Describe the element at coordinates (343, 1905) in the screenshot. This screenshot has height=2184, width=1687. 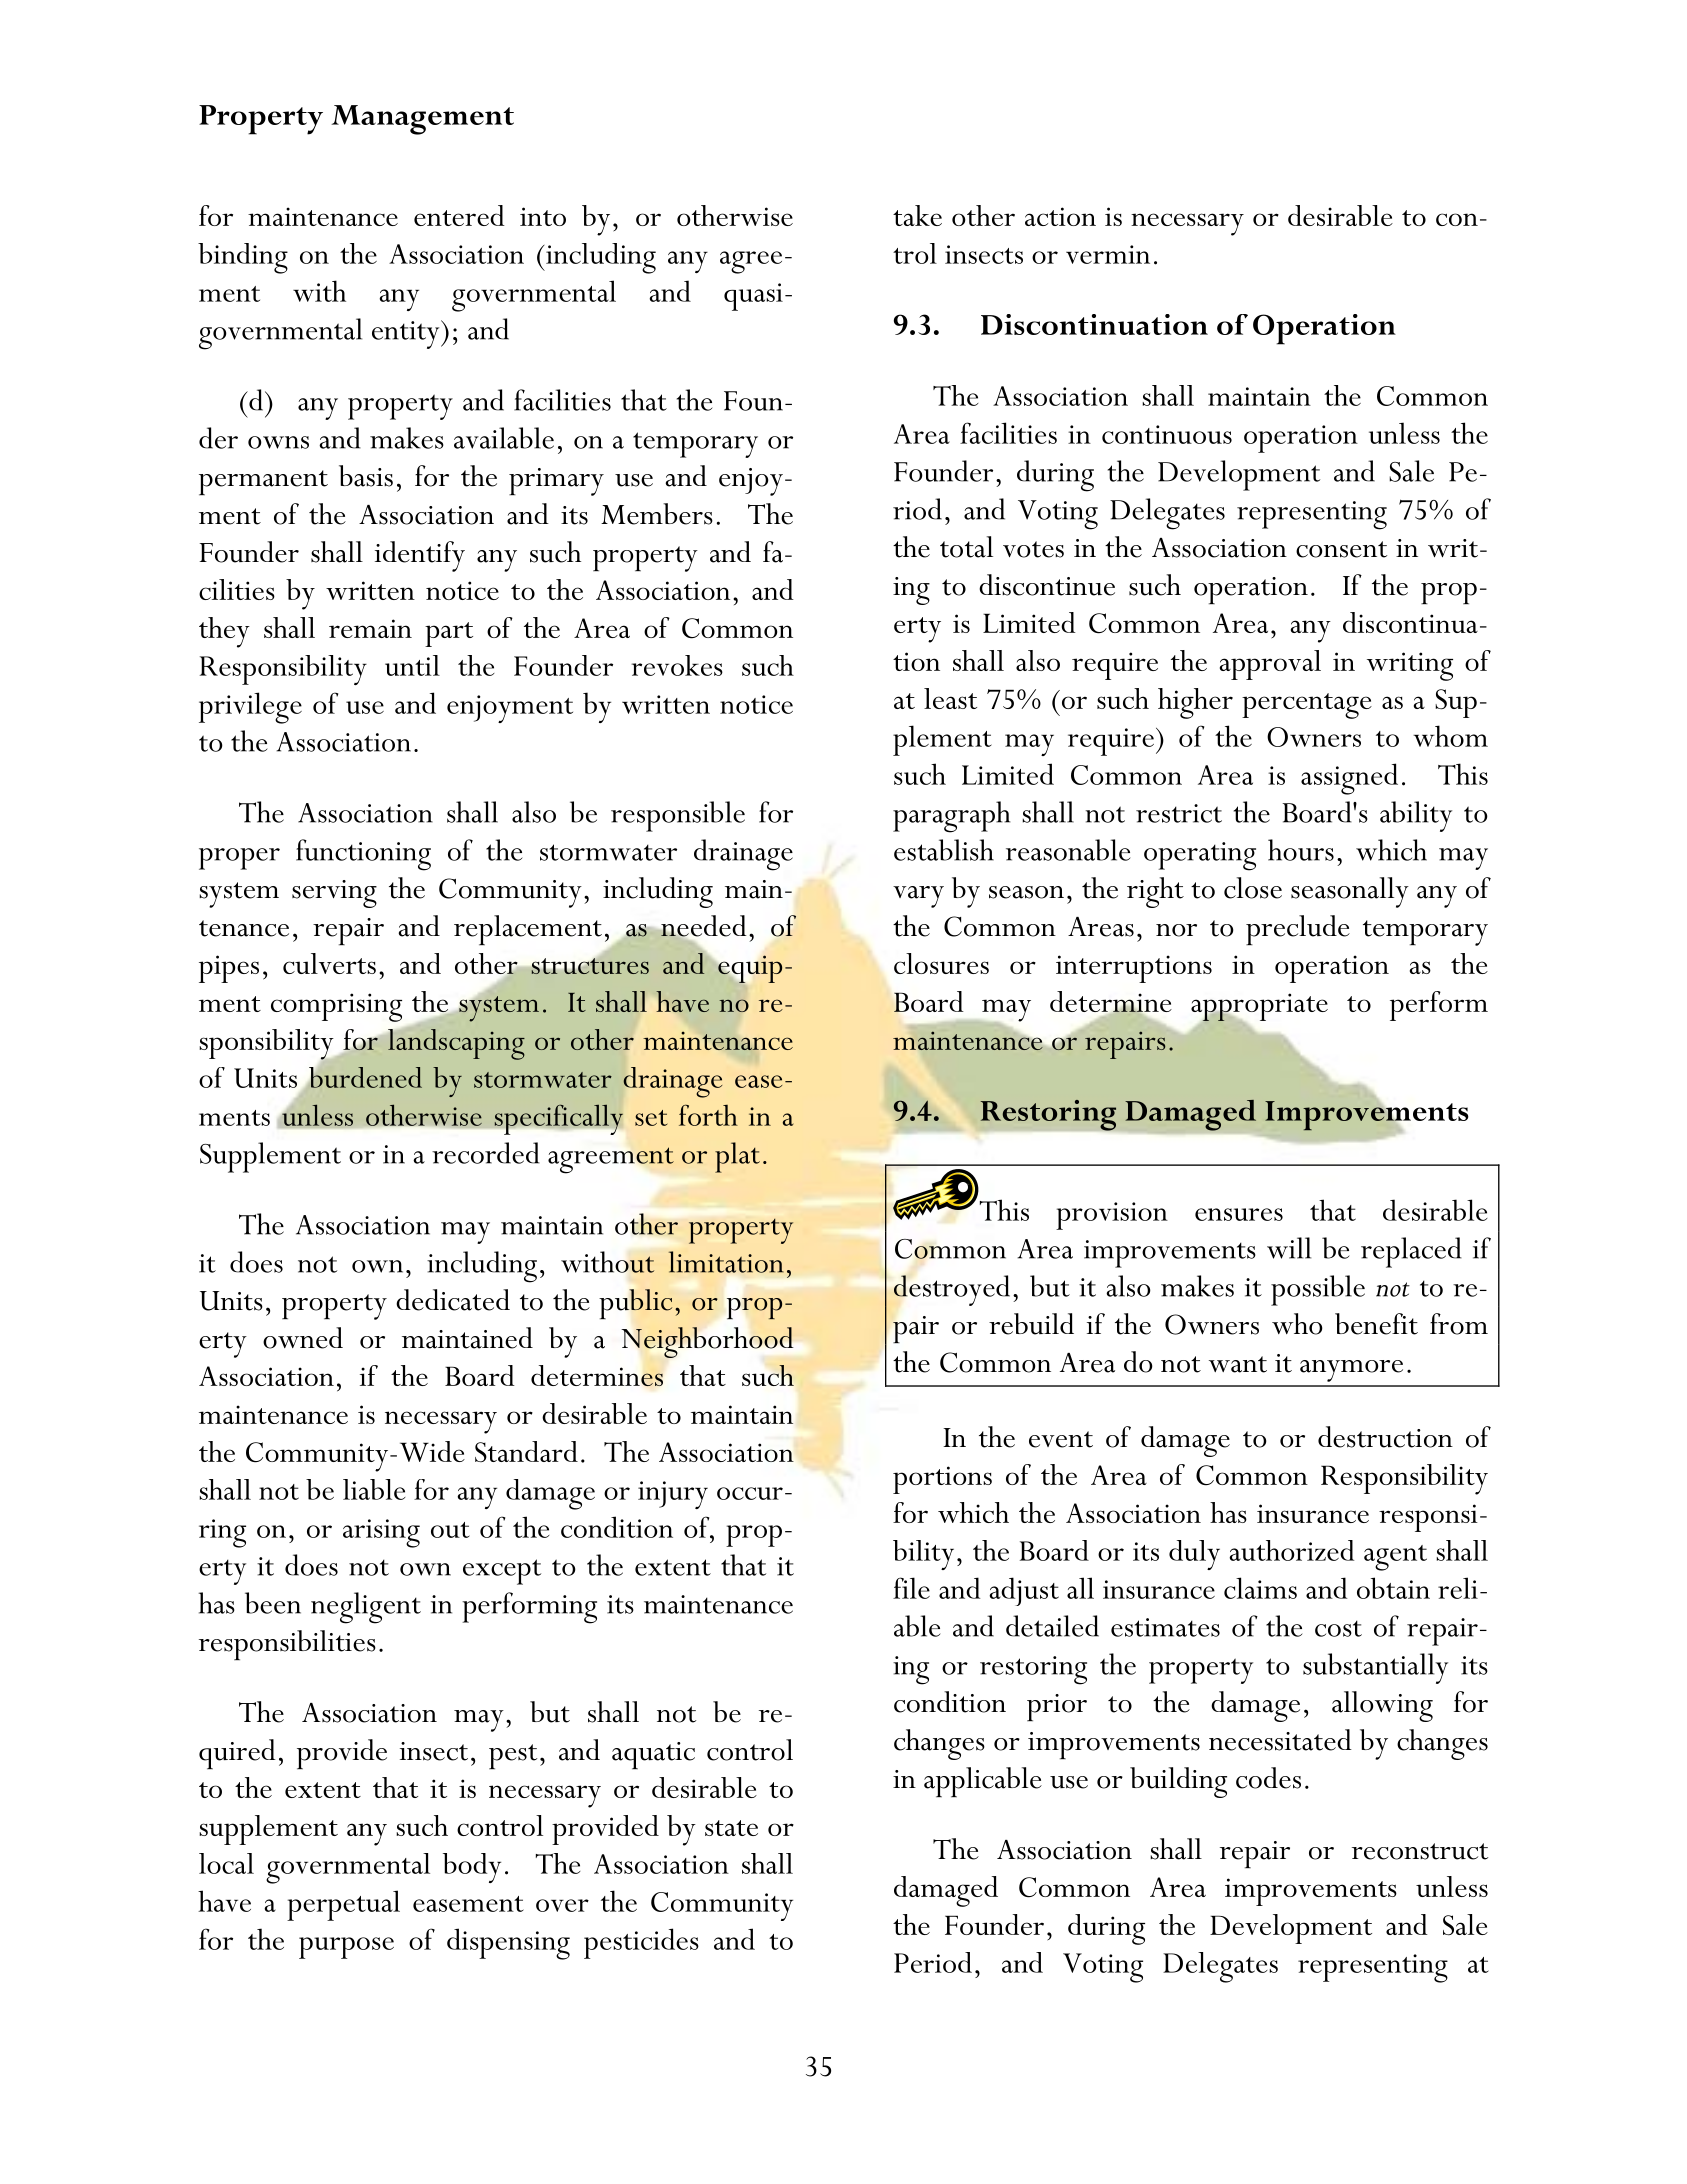
I see `perpetual` at that location.
